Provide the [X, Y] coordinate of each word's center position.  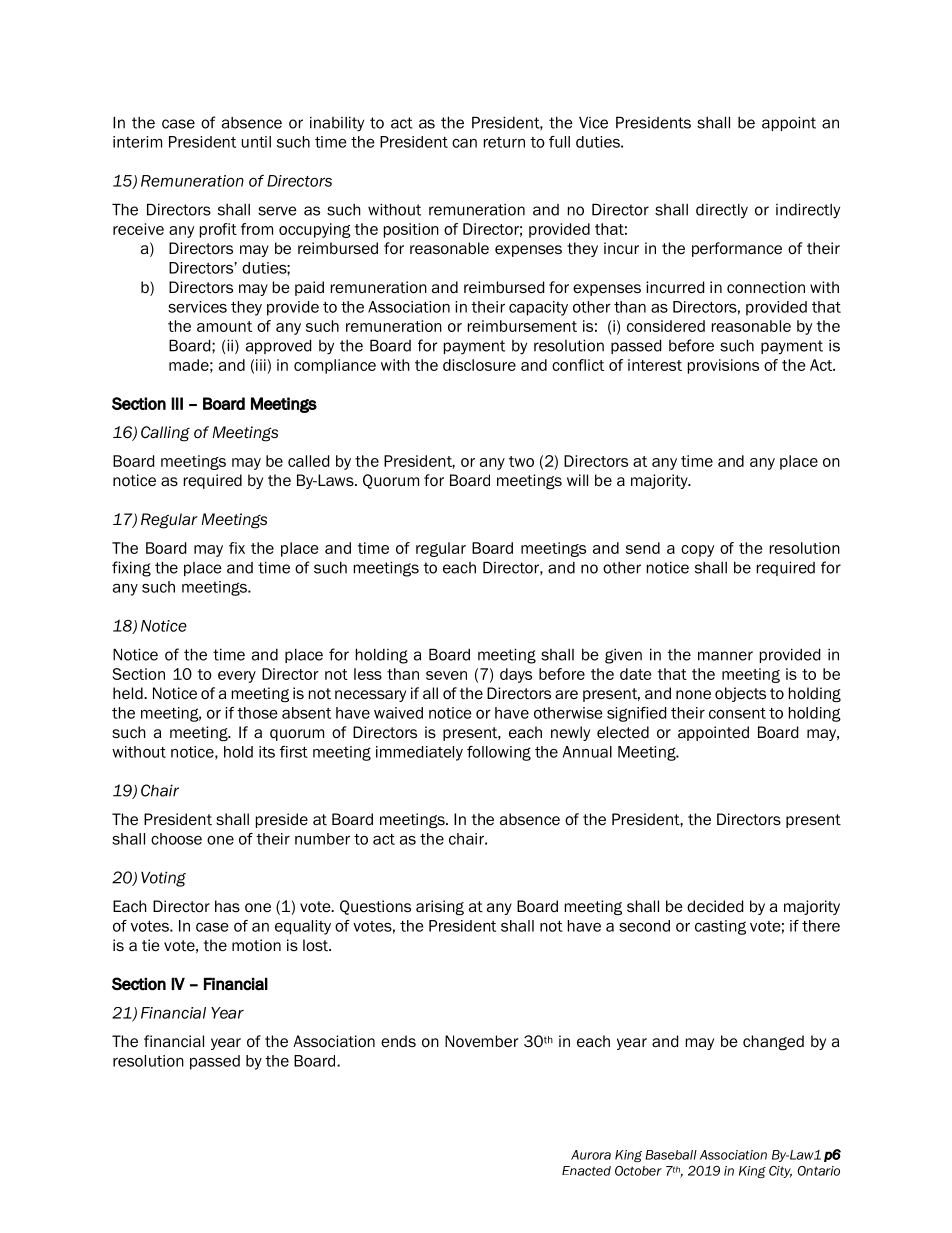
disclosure [479, 365]
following [499, 753]
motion [256, 945]
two [521, 461]
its [267, 752]
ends [398, 1041]
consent [737, 713]
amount [224, 326]
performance [737, 249]
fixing [131, 569]
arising [440, 908]
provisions [723, 366]
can [464, 143]
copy [697, 551]
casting [720, 927]
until [256, 142]
